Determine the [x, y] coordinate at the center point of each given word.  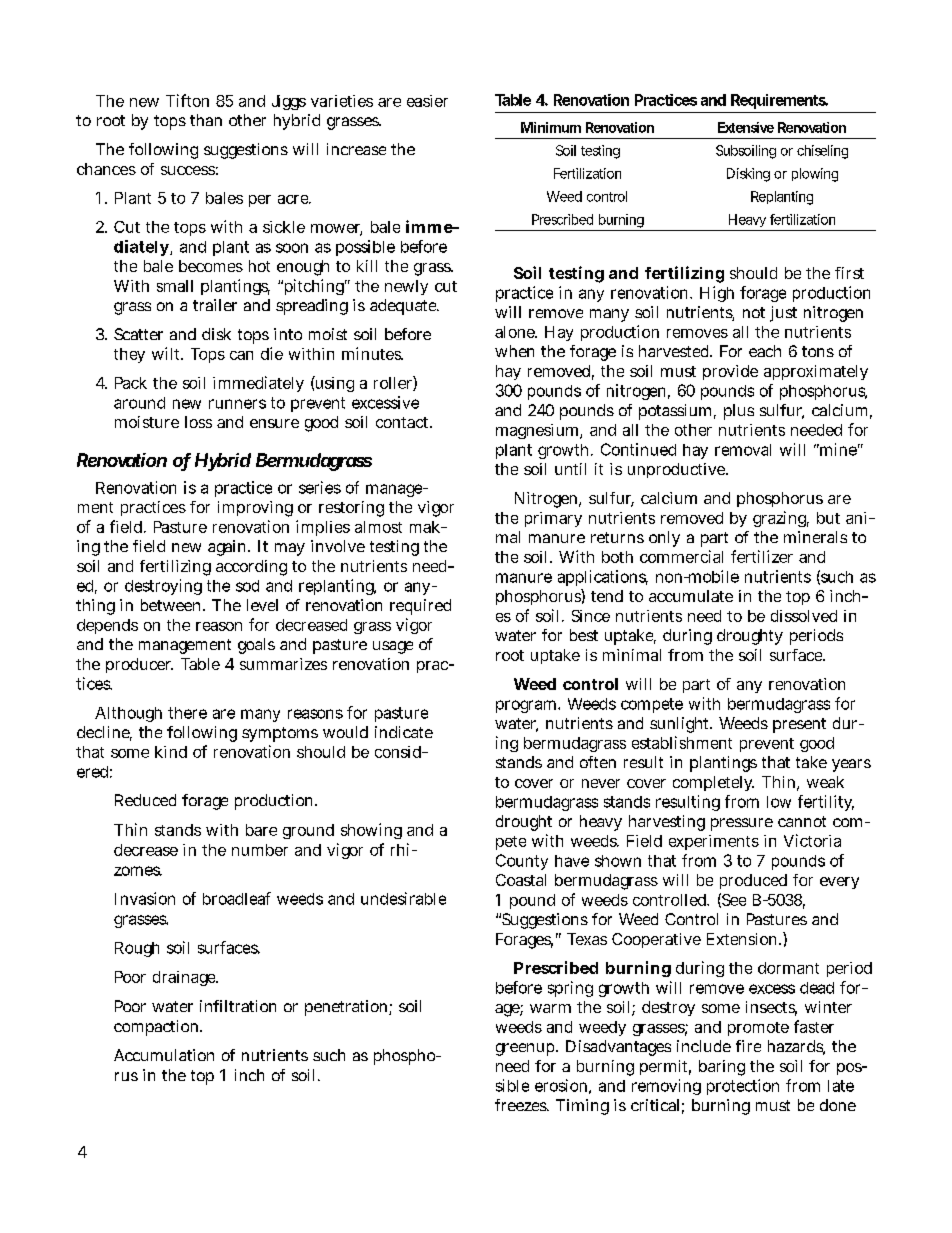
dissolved [804, 616]
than [206, 120]
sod [247, 586]
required [420, 607]
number [260, 850]
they [129, 355]
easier [427, 101]
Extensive [746, 127]
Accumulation [164, 1055]
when [514, 351]
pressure [742, 824]
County [522, 862]
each [765, 351]
